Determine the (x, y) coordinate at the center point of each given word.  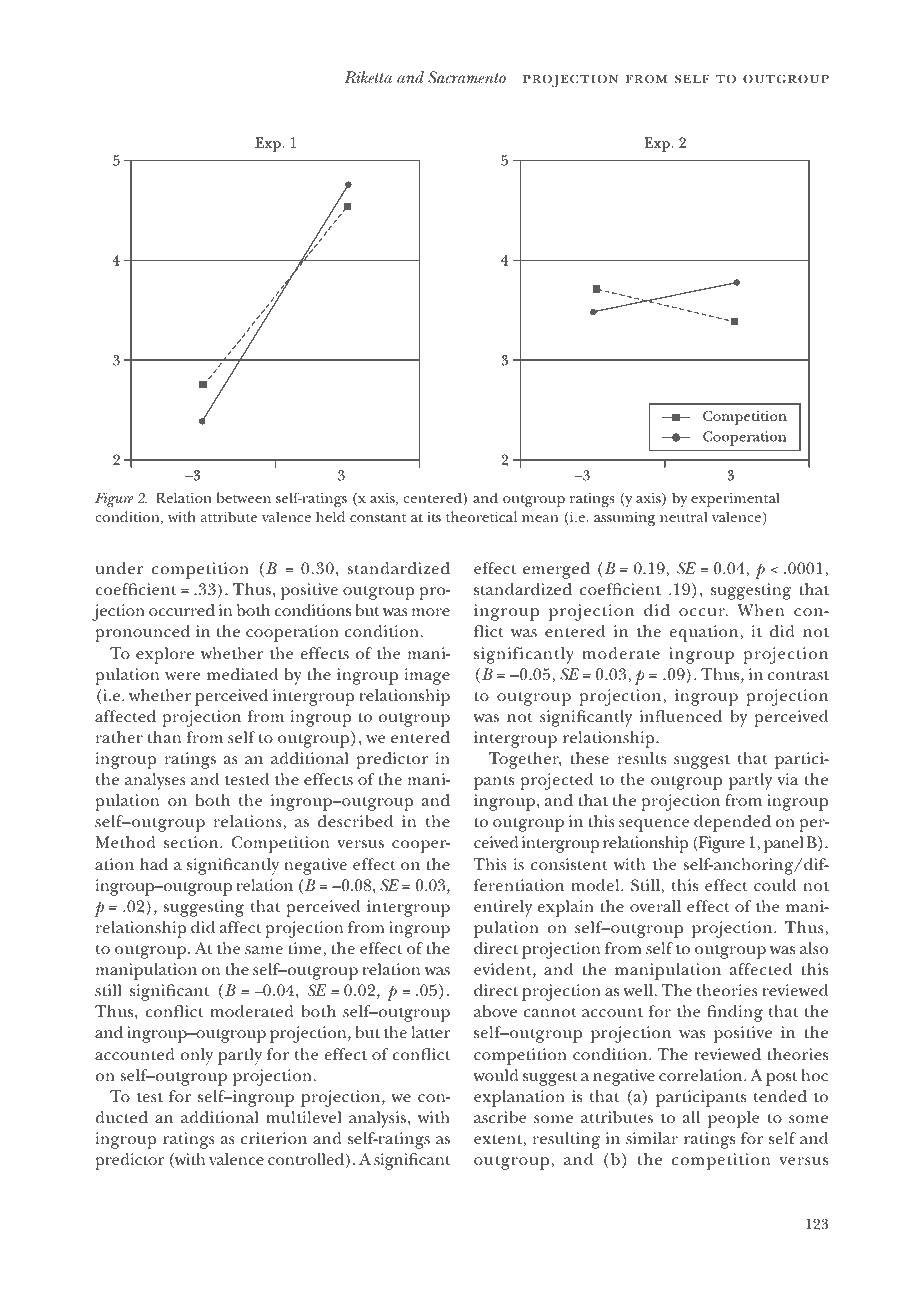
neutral (684, 516)
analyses (155, 781)
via (787, 779)
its (434, 517)
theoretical (481, 516)
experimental (735, 499)
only (196, 1056)
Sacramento (467, 77)
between (244, 497)
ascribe (500, 1117)
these (589, 758)
